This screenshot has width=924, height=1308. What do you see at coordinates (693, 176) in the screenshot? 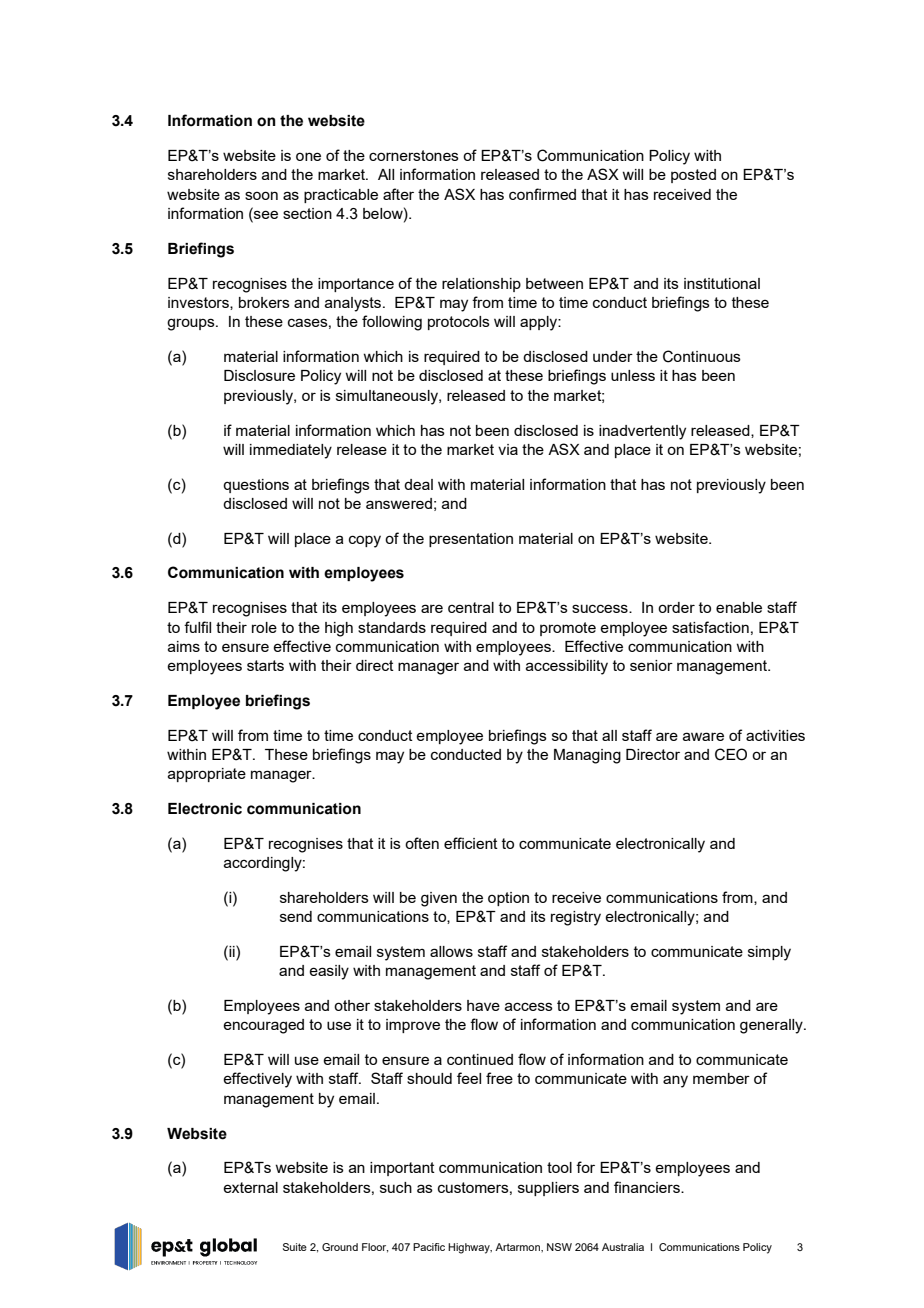
I see `posted` at bounding box center [693, 176].
